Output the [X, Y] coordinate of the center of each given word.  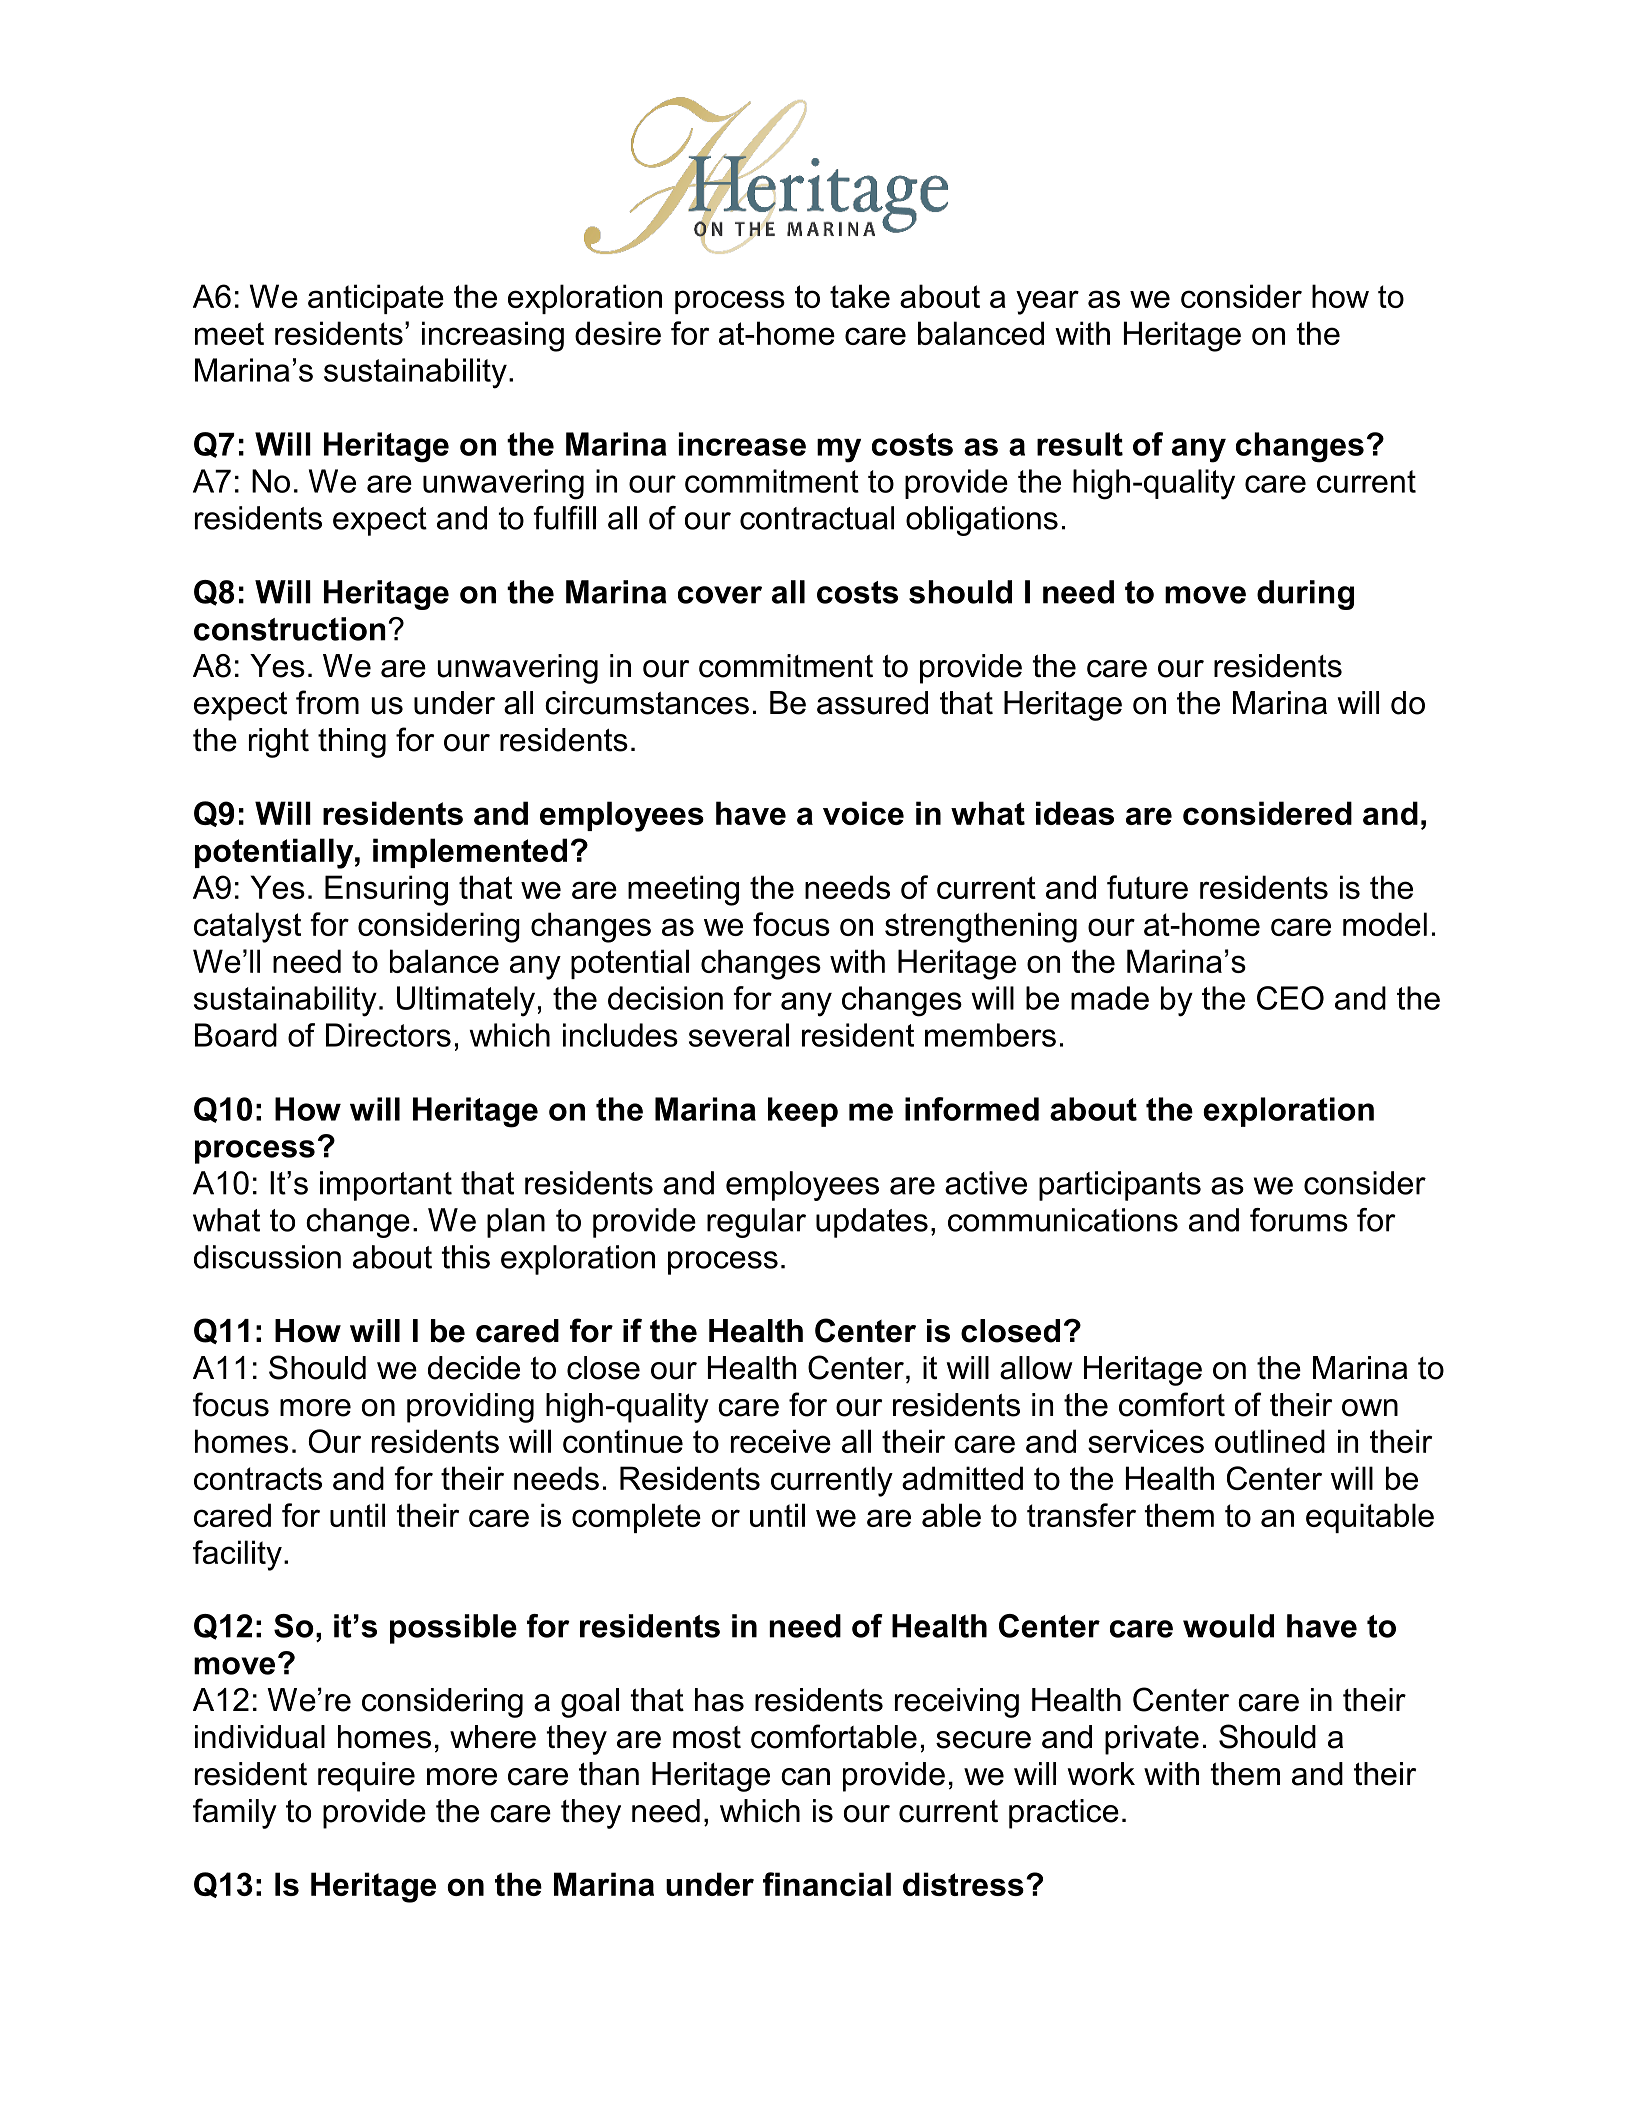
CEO [1290, 998]
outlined [1270, 1441]
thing [352, 743]
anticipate [376, 299]
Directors [388, 1035]
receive [781, 1441]
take [860, 296]
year [1047, 302]
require [366, 1777]
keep [803, 1112]
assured [872, 703]
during [1305, 595]
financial [827, 1884]
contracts [258, 1478]
